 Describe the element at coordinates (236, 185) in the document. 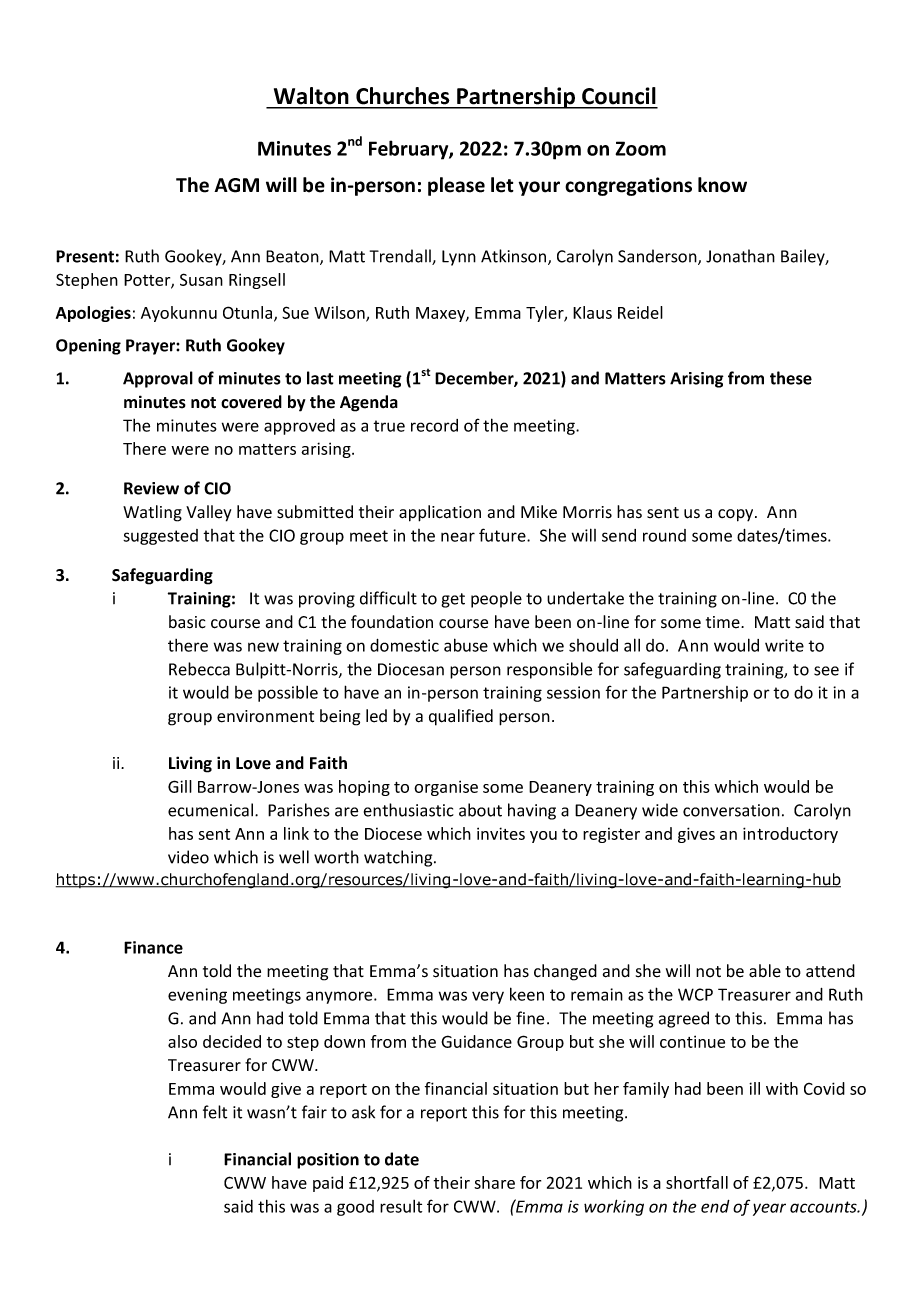

I see `AGM` at that location.
